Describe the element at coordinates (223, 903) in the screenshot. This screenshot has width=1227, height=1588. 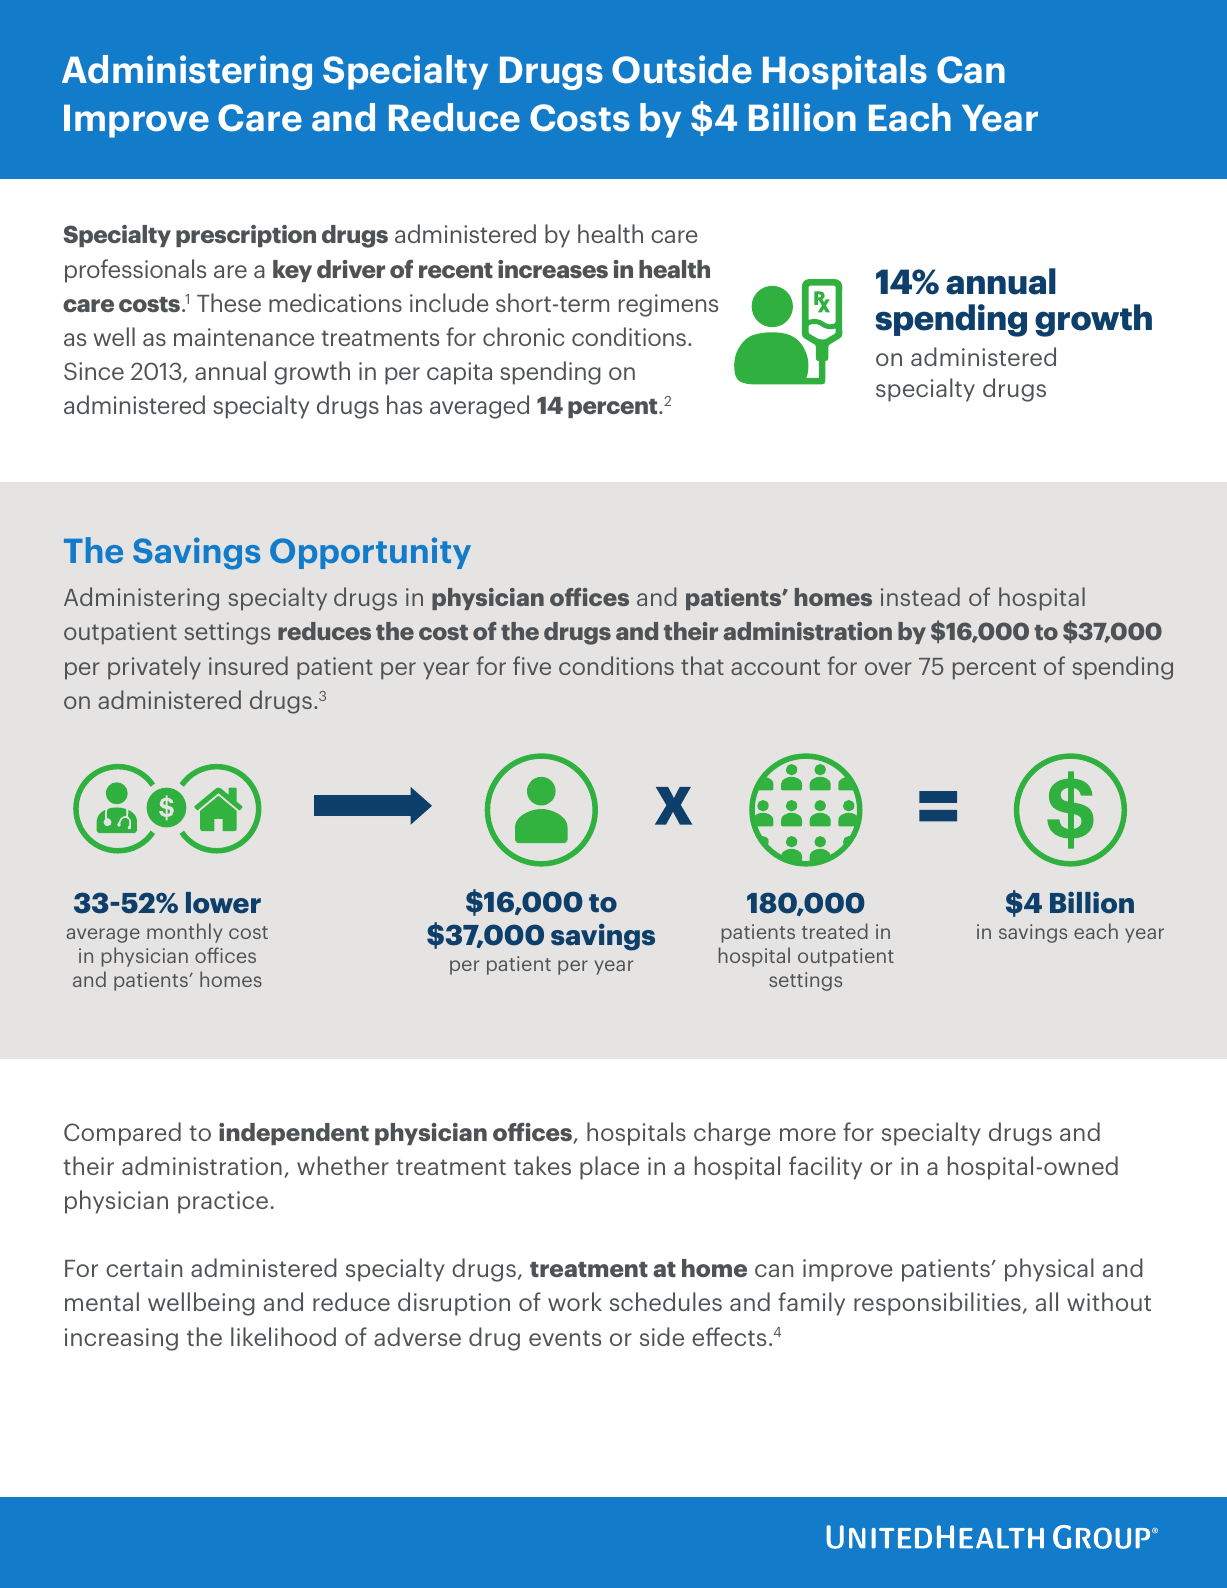
I see `lower` at that location.
